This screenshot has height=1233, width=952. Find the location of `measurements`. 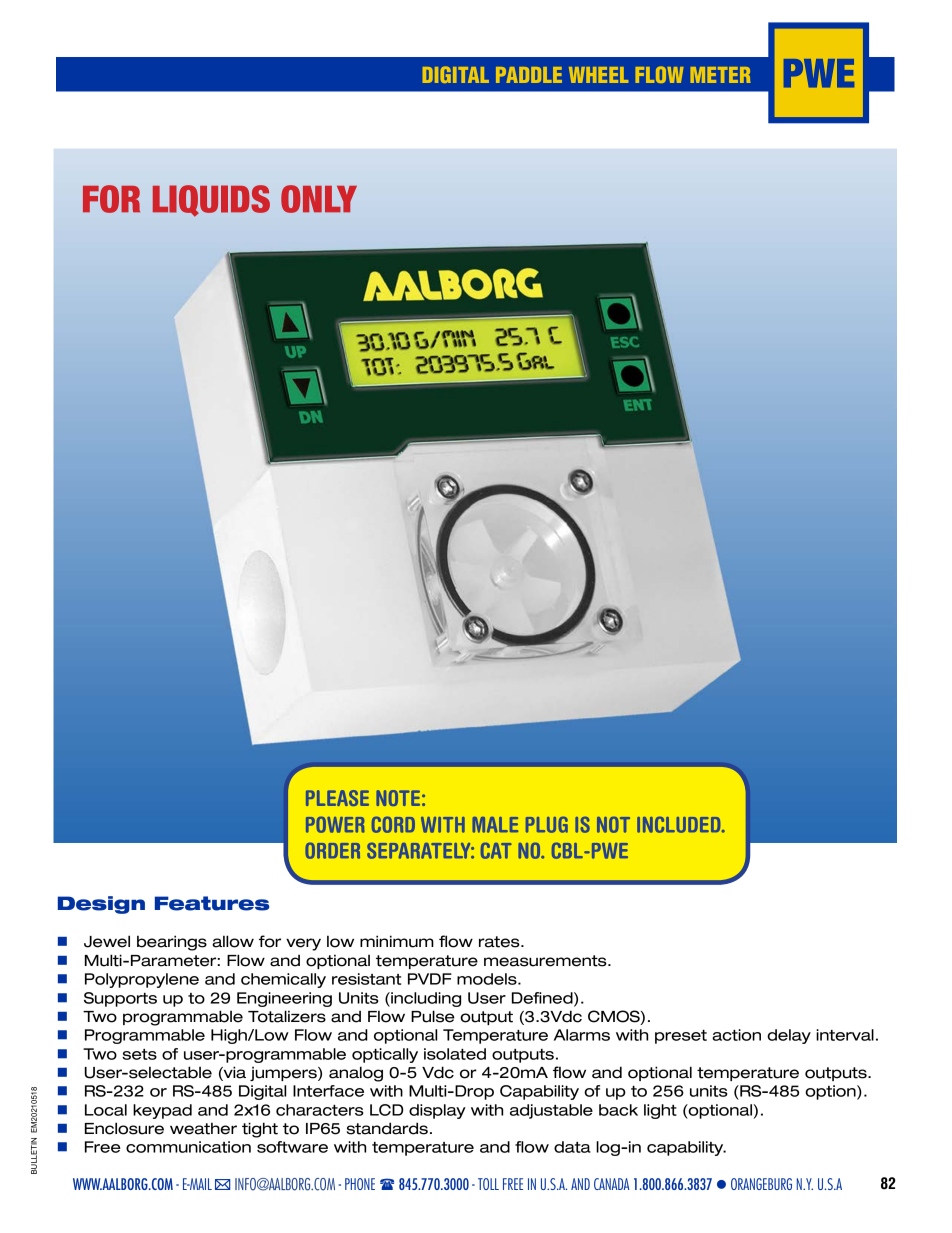

measurements is located at coordinates (546, 961).
